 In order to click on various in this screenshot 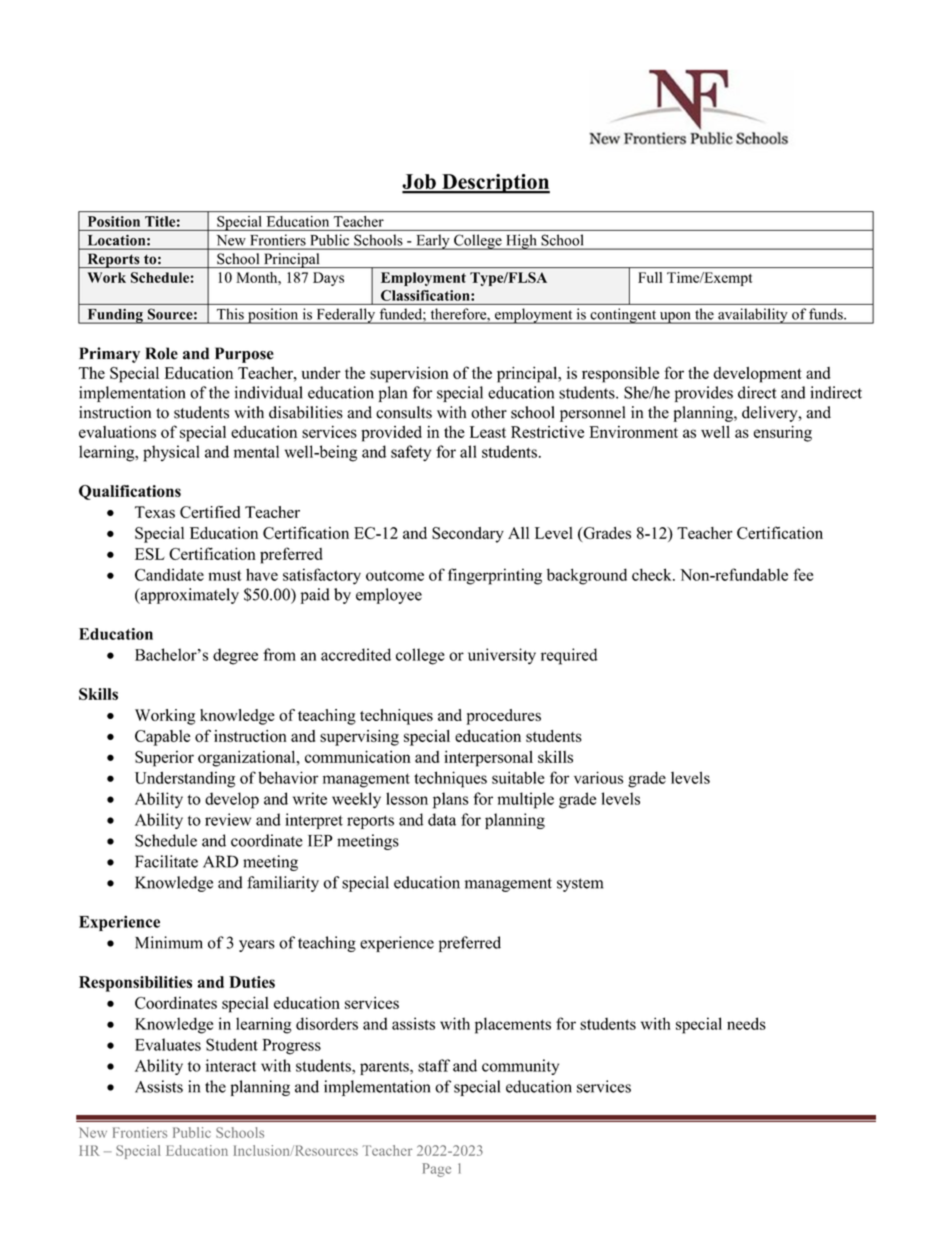, I will do `click(598, 777)`.
